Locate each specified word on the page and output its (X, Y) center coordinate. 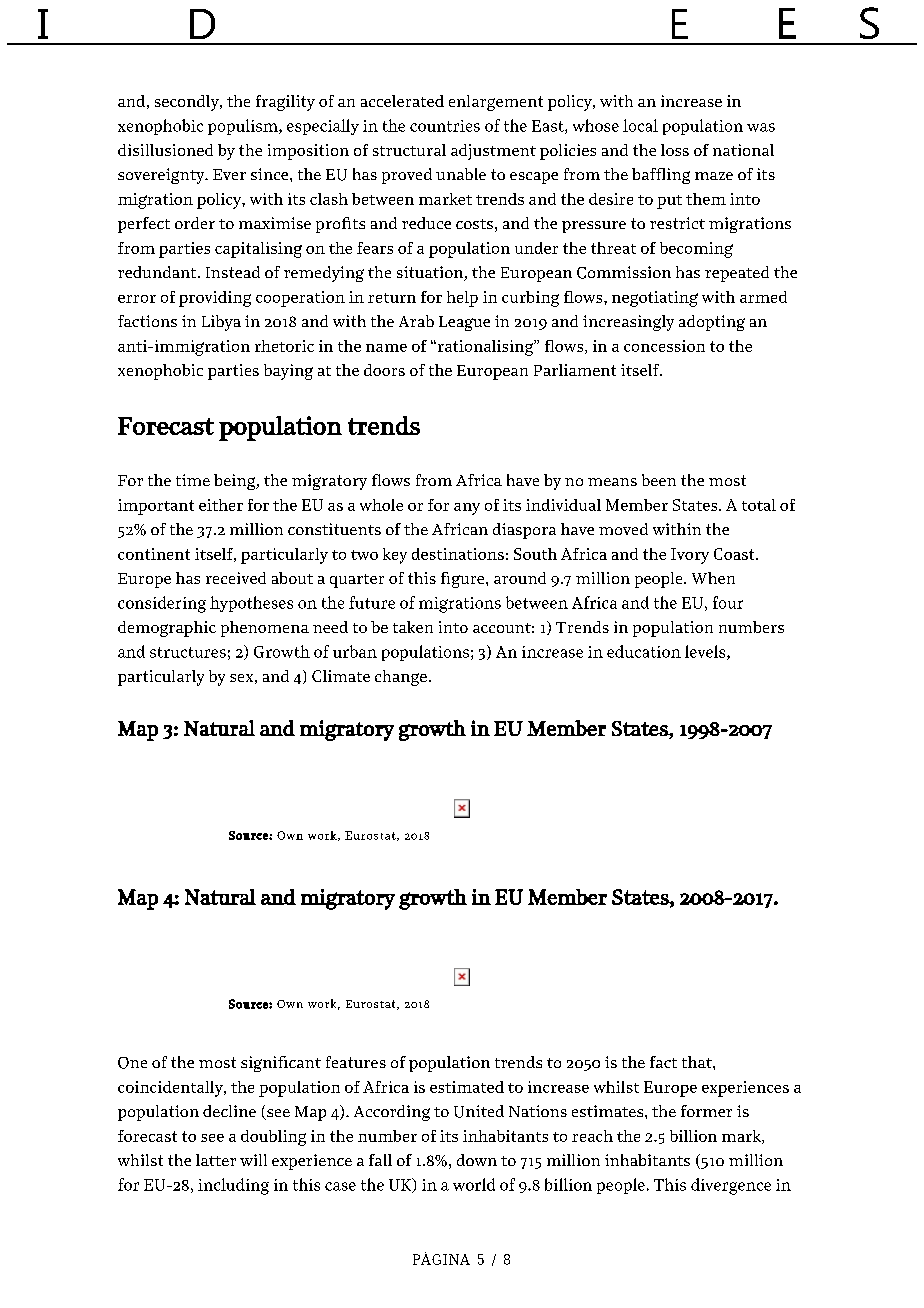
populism (244, 127)
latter (216, 1160)
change (401, 678)
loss (675, 150)
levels (706, 652)
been (659, 480)
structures (188, 652)
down (477, 1160)
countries (445, 126)
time (193, 480)
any (467, 509)
